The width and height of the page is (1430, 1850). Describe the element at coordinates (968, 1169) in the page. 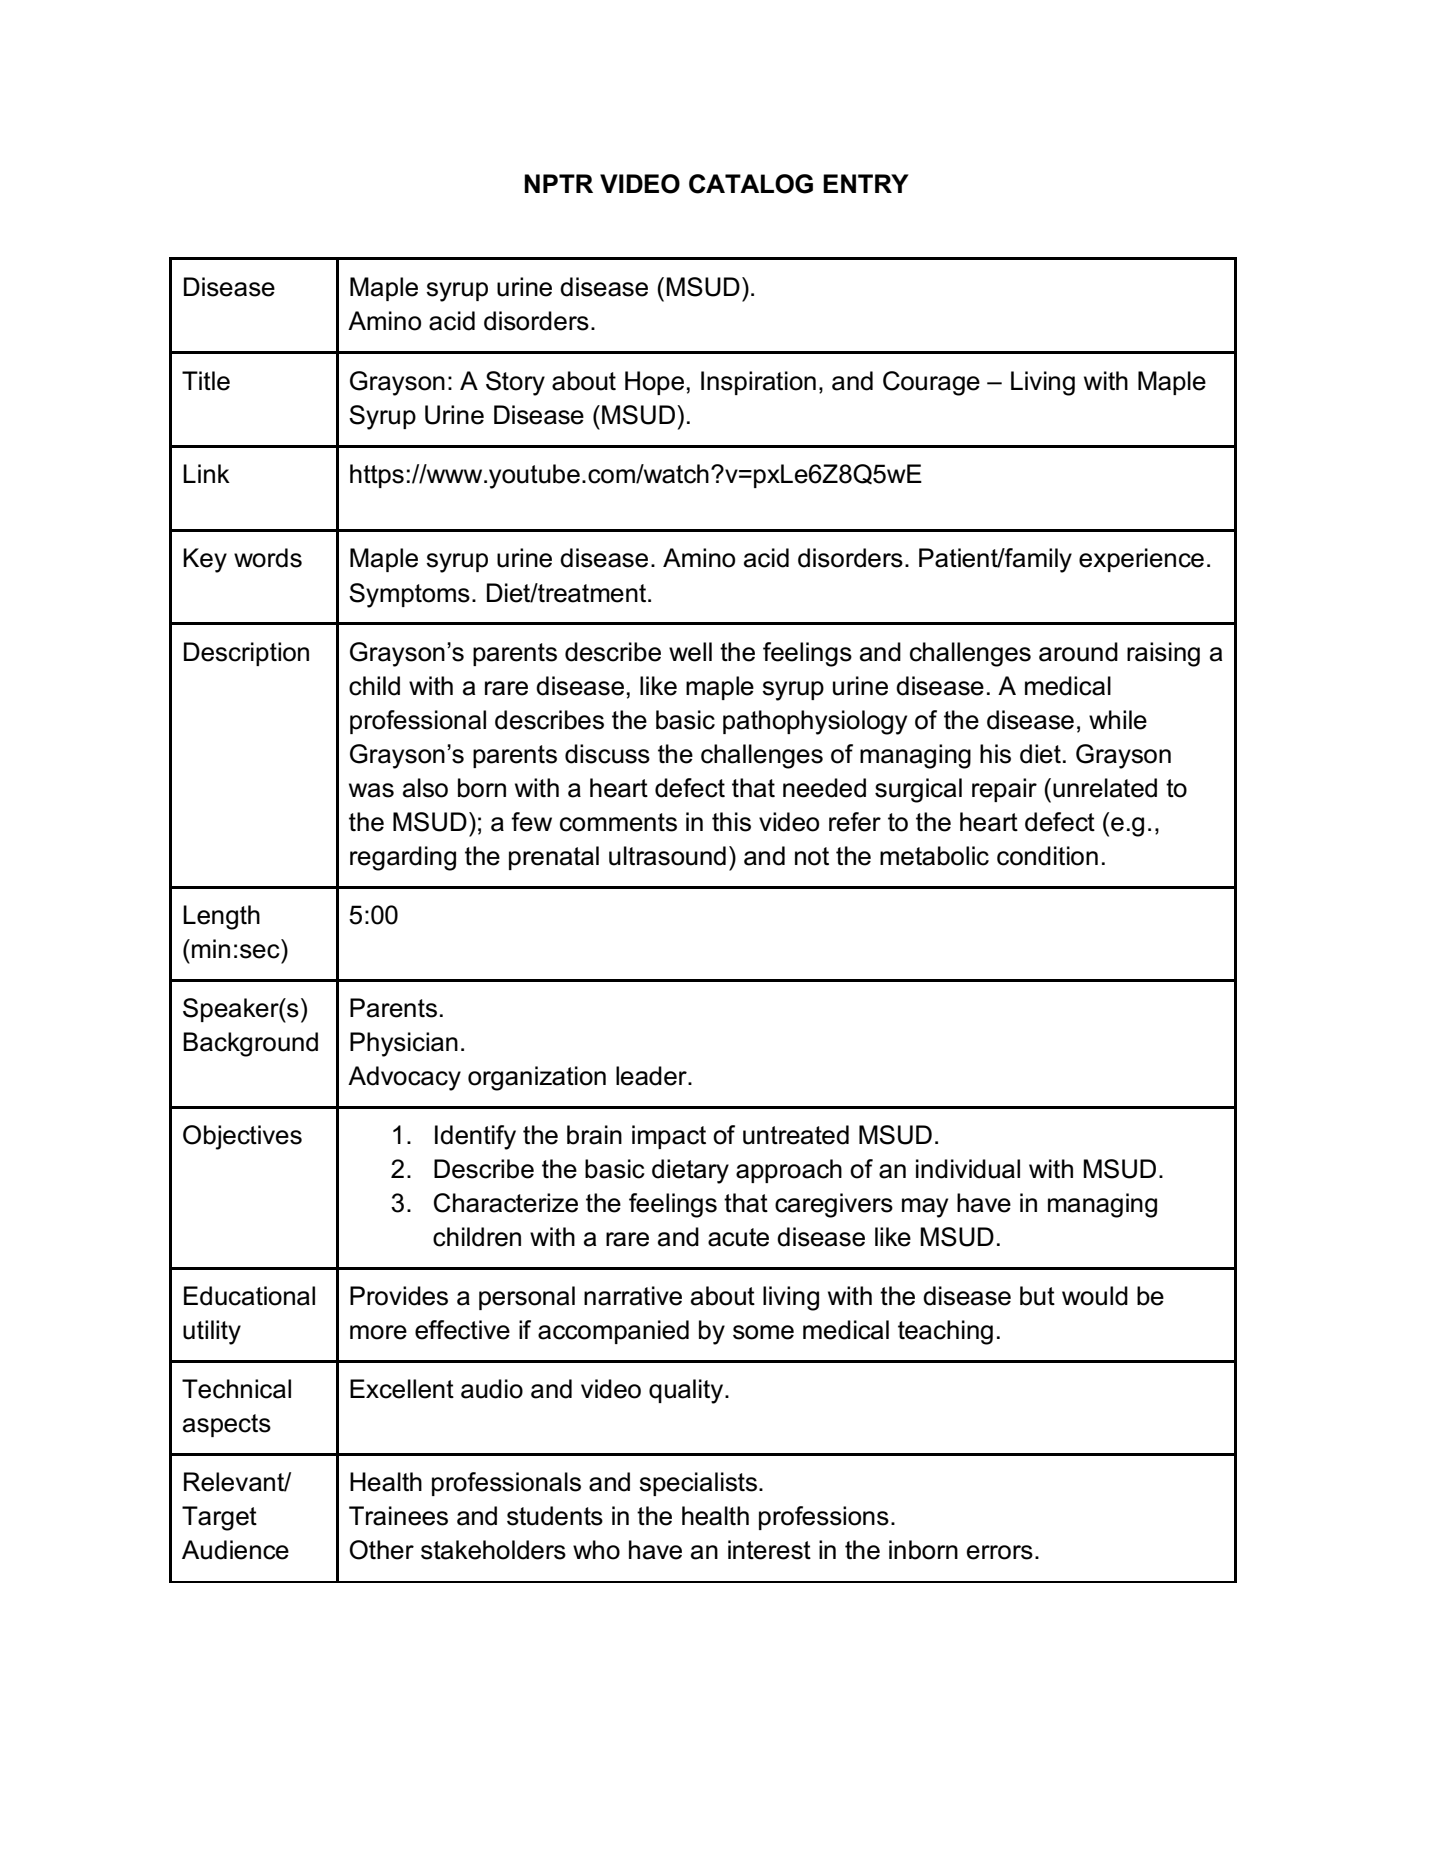

I see `individual` at that location.
